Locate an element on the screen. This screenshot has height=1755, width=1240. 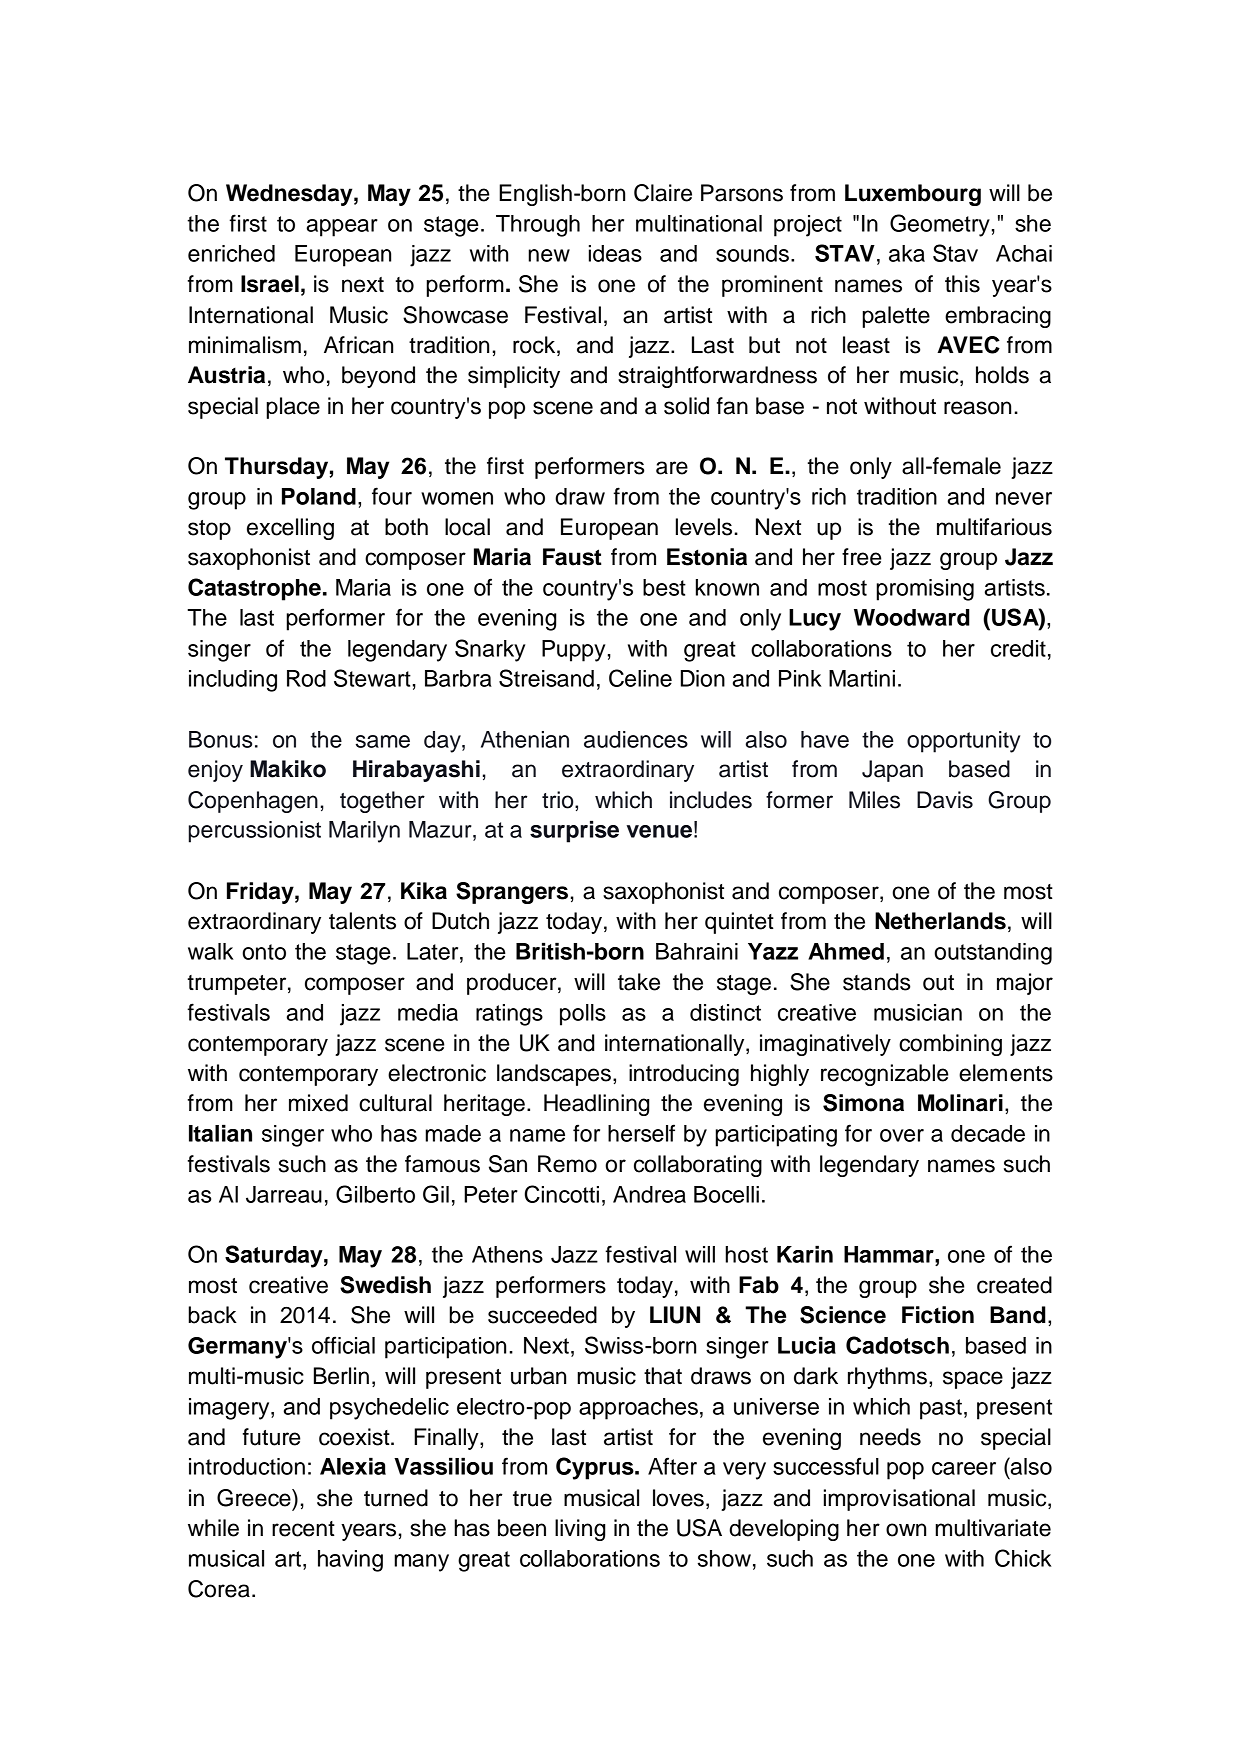
ideas is located at coordinates (615, 253).
